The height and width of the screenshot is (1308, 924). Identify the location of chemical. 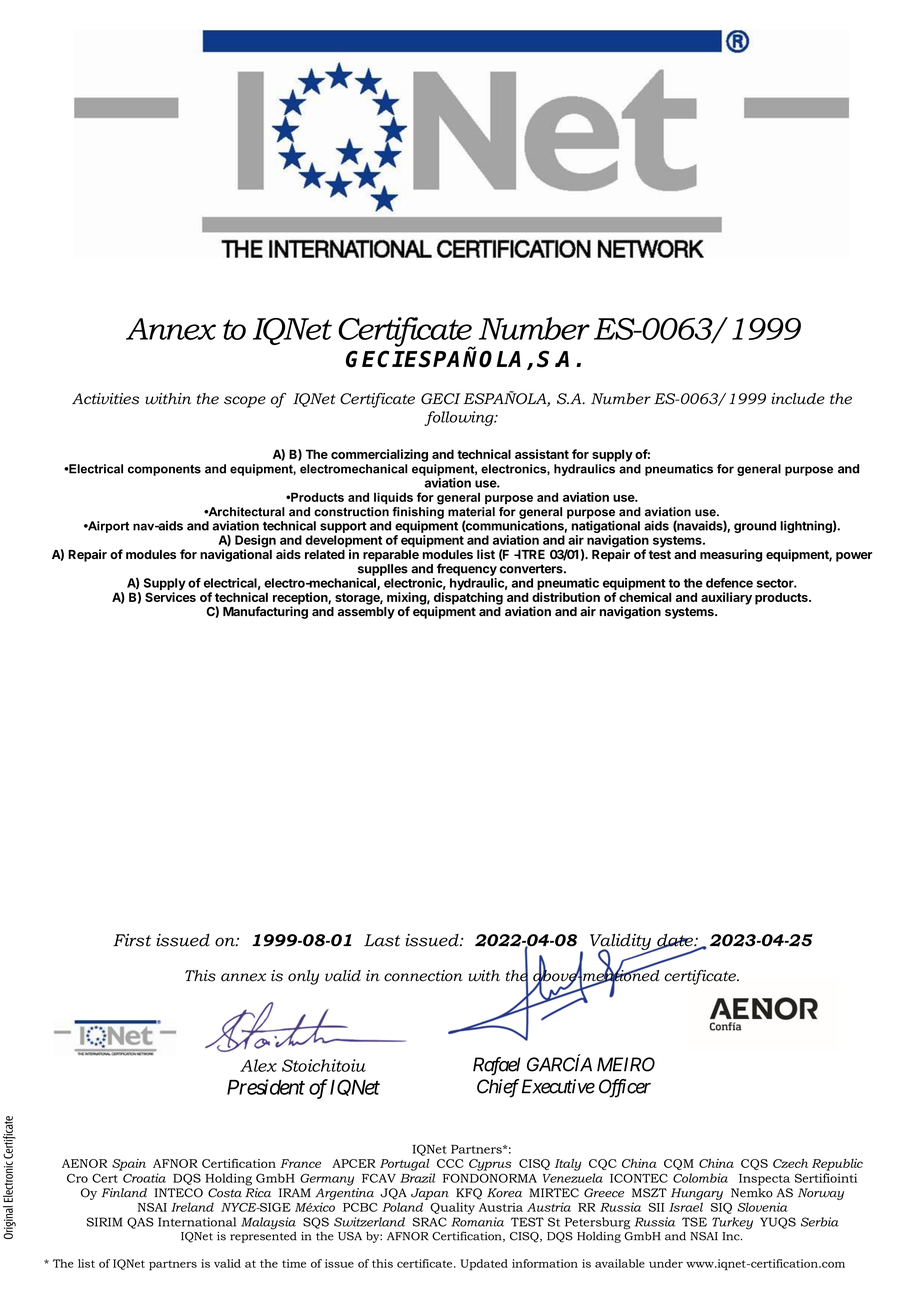
(645, 597).
